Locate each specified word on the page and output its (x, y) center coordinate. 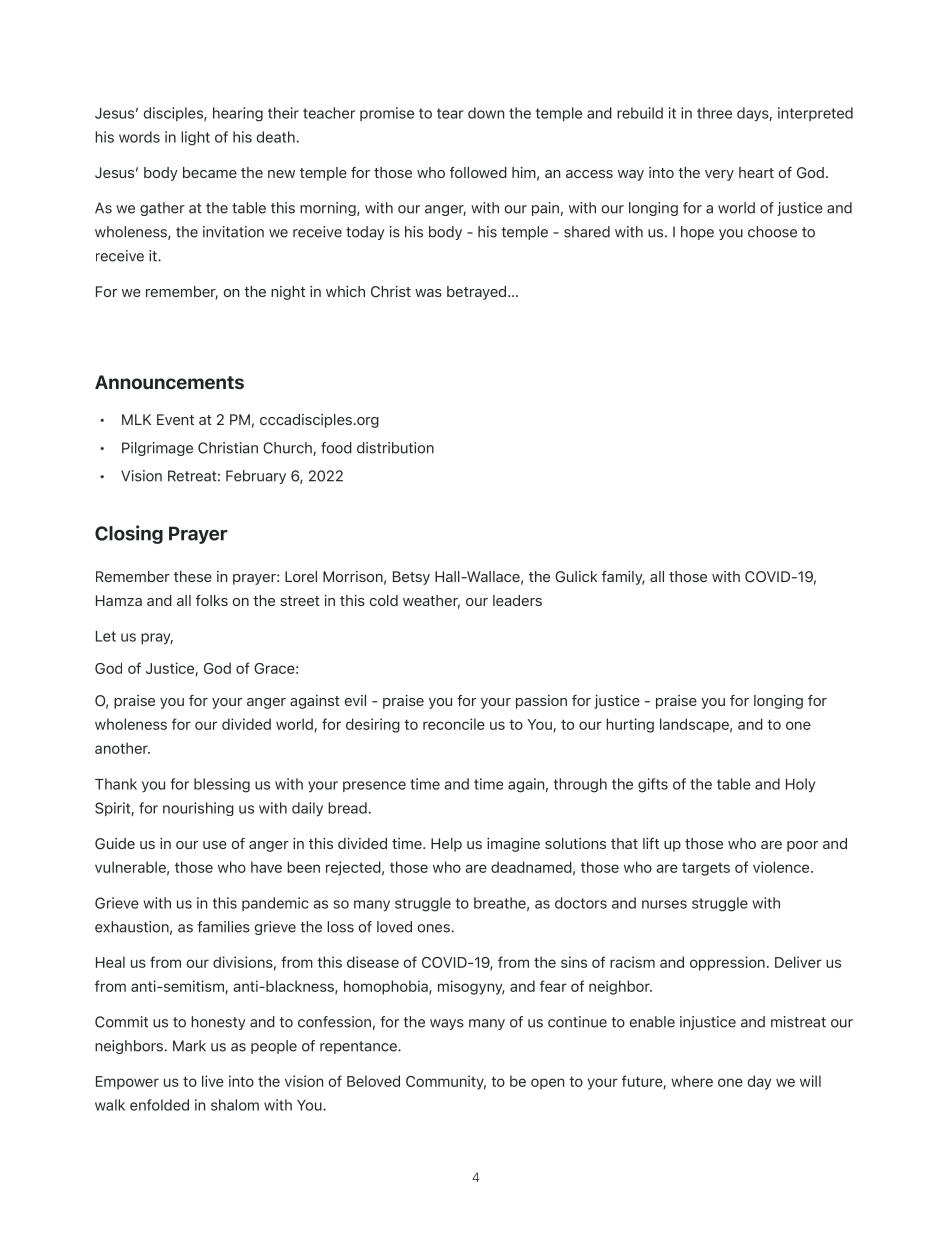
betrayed (478, 293)
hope (697, 233)
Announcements (169, 382)
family (623, 578)
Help (446, 845)
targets (706, 869)
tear (450, 113)
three (714, 113)
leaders (517, 600)
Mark (189, 1046)
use (215, 845)
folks (212, 600)
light (195, 138)
